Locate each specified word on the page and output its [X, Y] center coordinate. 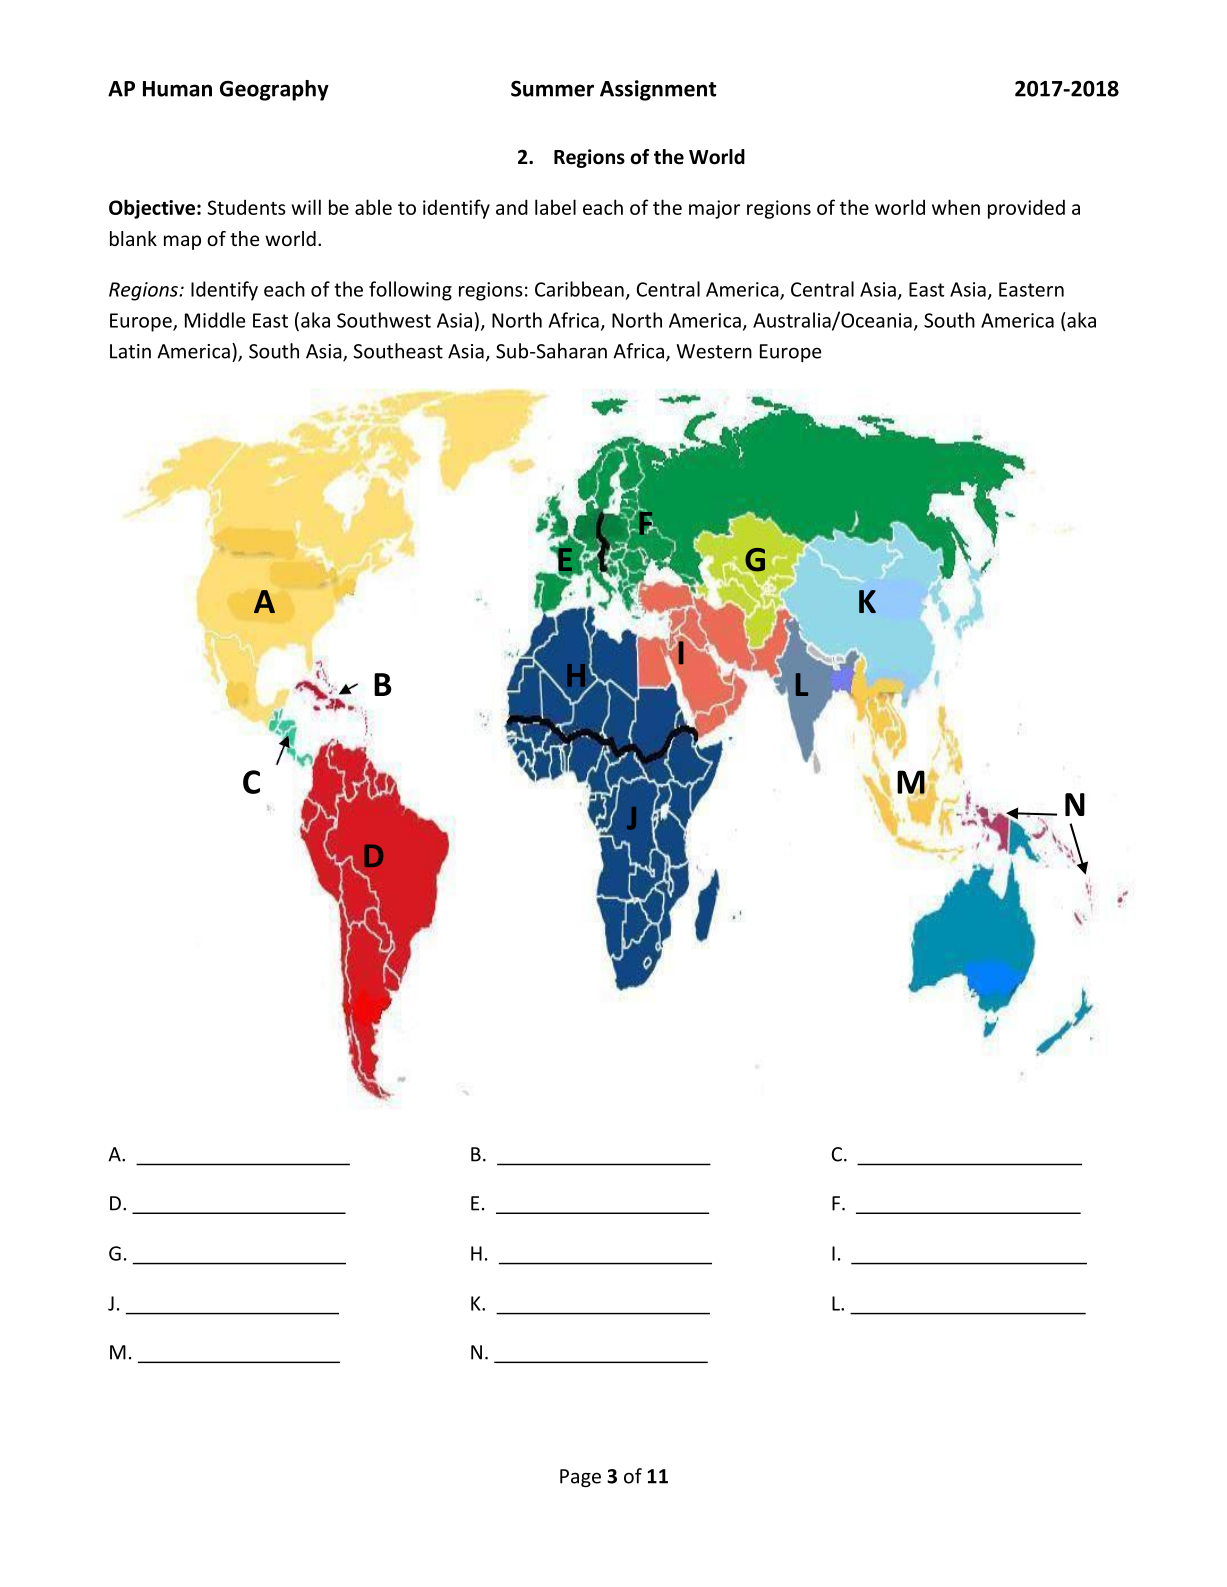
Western [714, 351]
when [956, 207]
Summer [552, 88]
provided [1026, 209]
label [555, 207]
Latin [130, 351]
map [182, 242]
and [512, 207]
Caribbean [579, 289]
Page [580, 1478]
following [410, 291]
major [714, 209]
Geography [274, 90]
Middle [215, 320]
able [373, 207]
